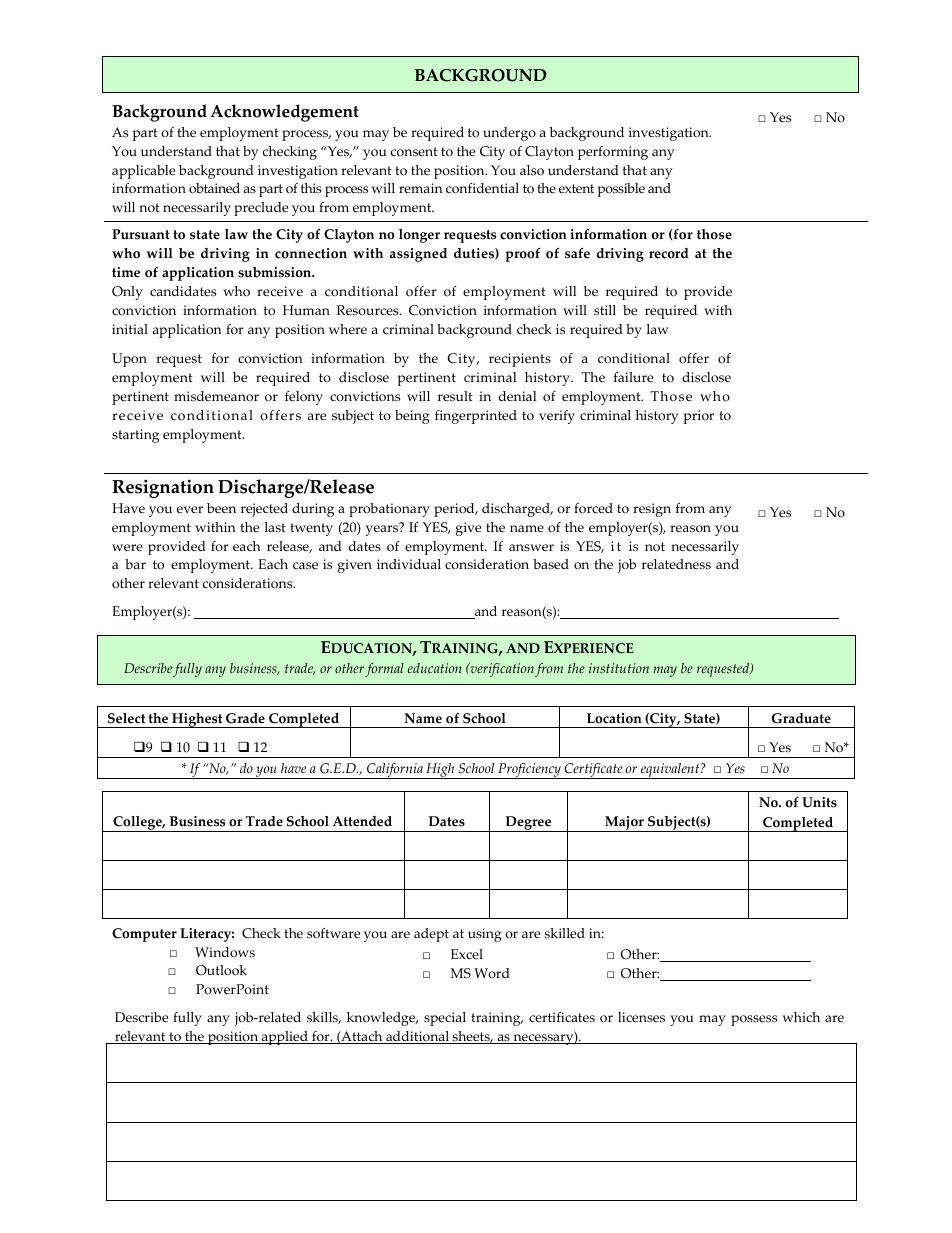 This document has width=952, height=1233. Describe the element at coordinates (754, 1020) in the document. I see `possess` at that location.
